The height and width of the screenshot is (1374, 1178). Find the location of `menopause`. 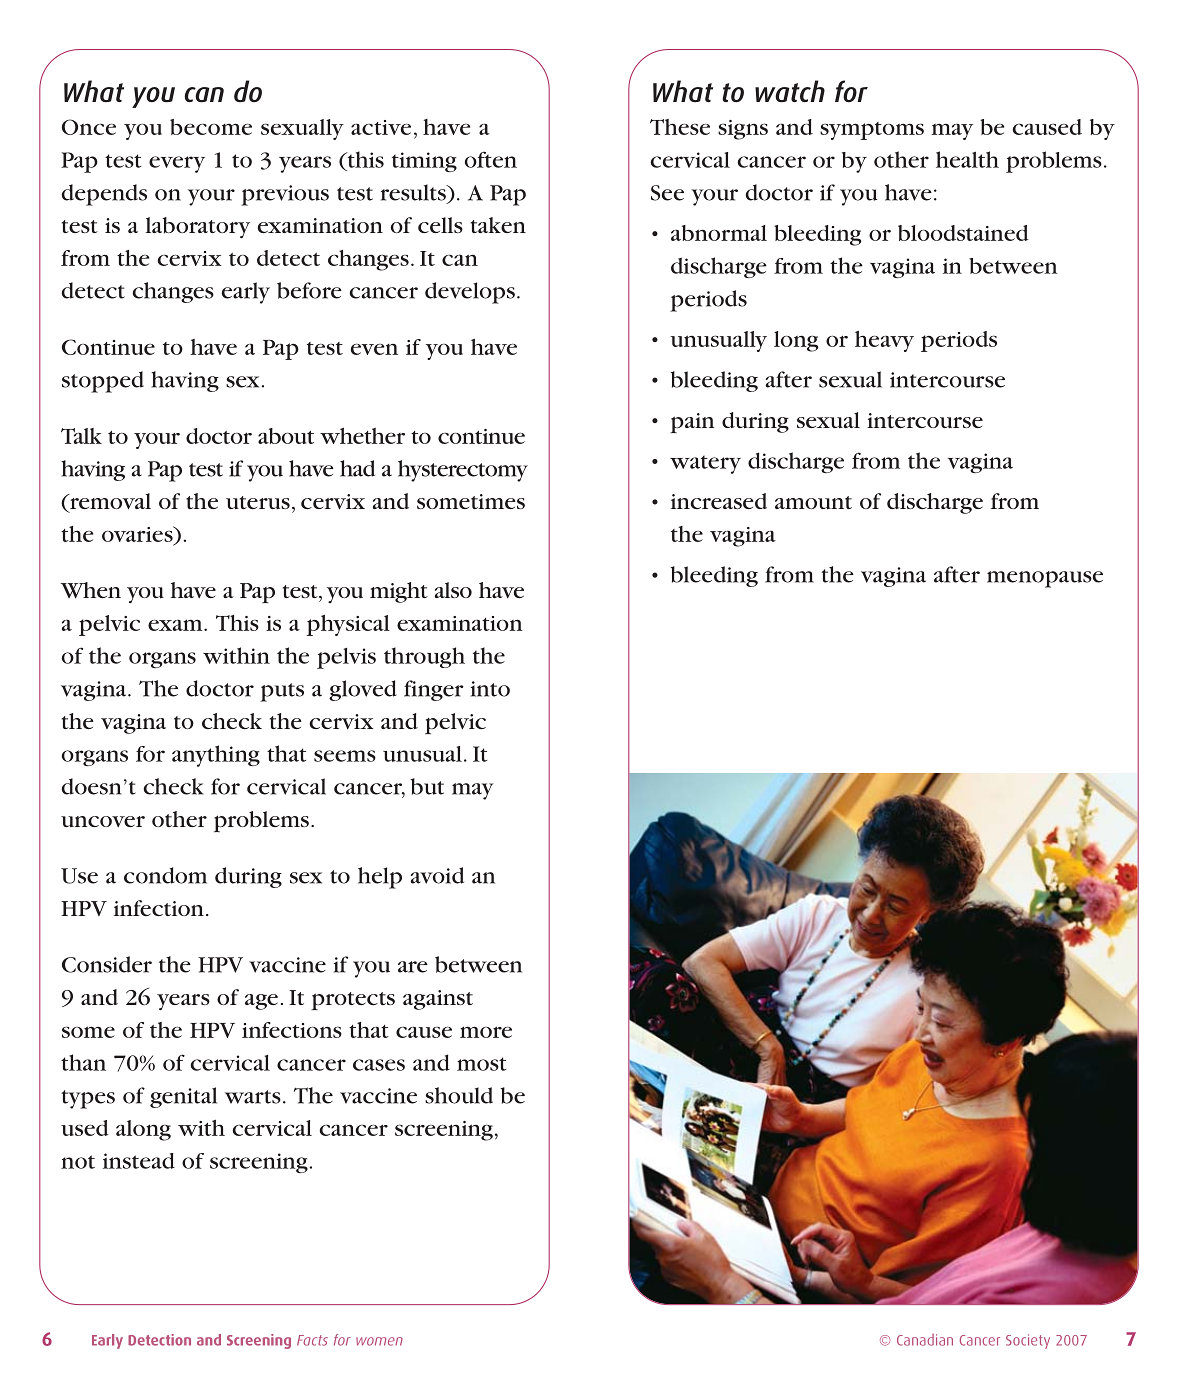

menopause is located at coordinates (1045, 579).
